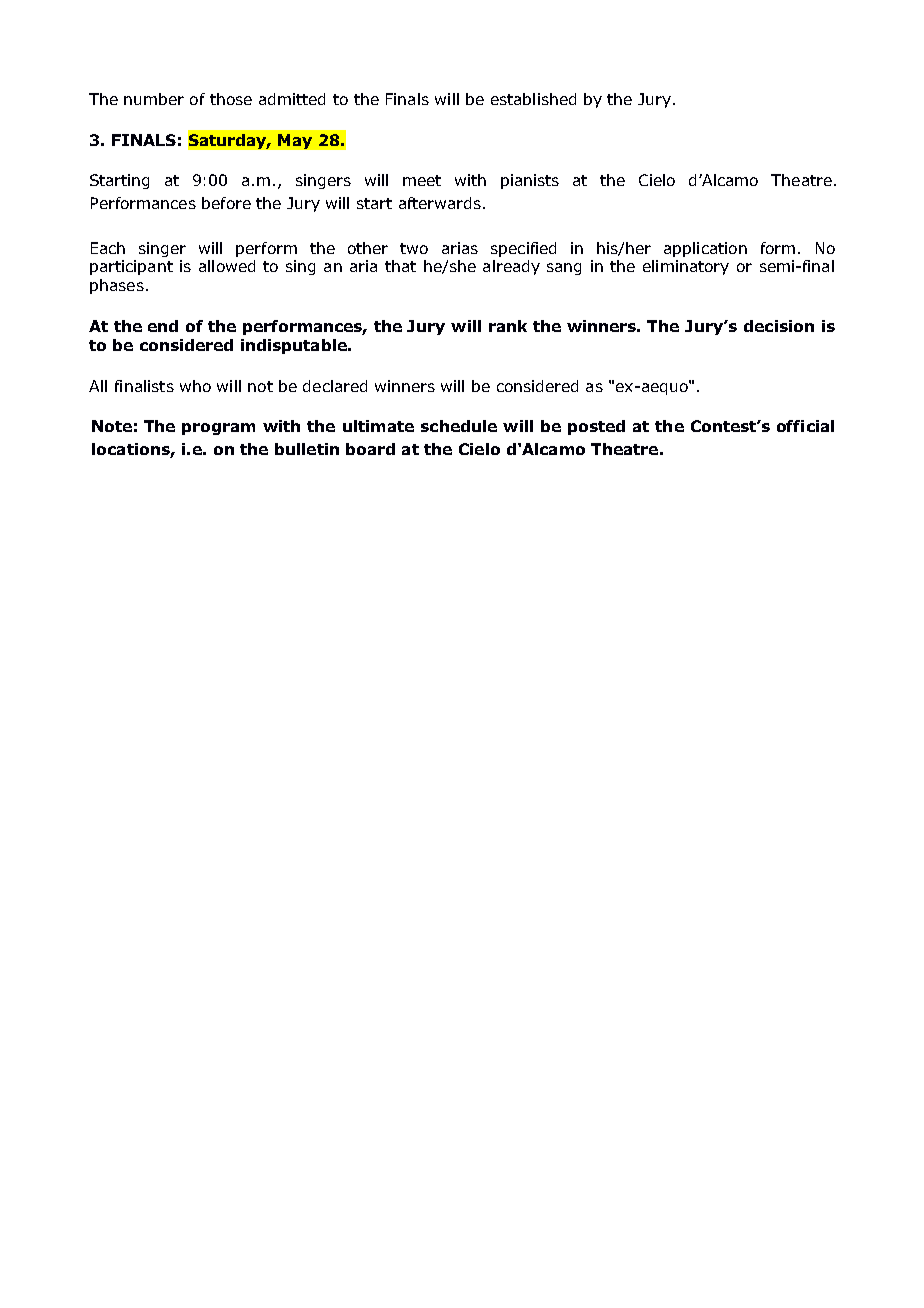 The image size is (924, 1308). What do you see at coordinates (511, 267) in the page?
I see `already` at bounding box center [511, 267].
